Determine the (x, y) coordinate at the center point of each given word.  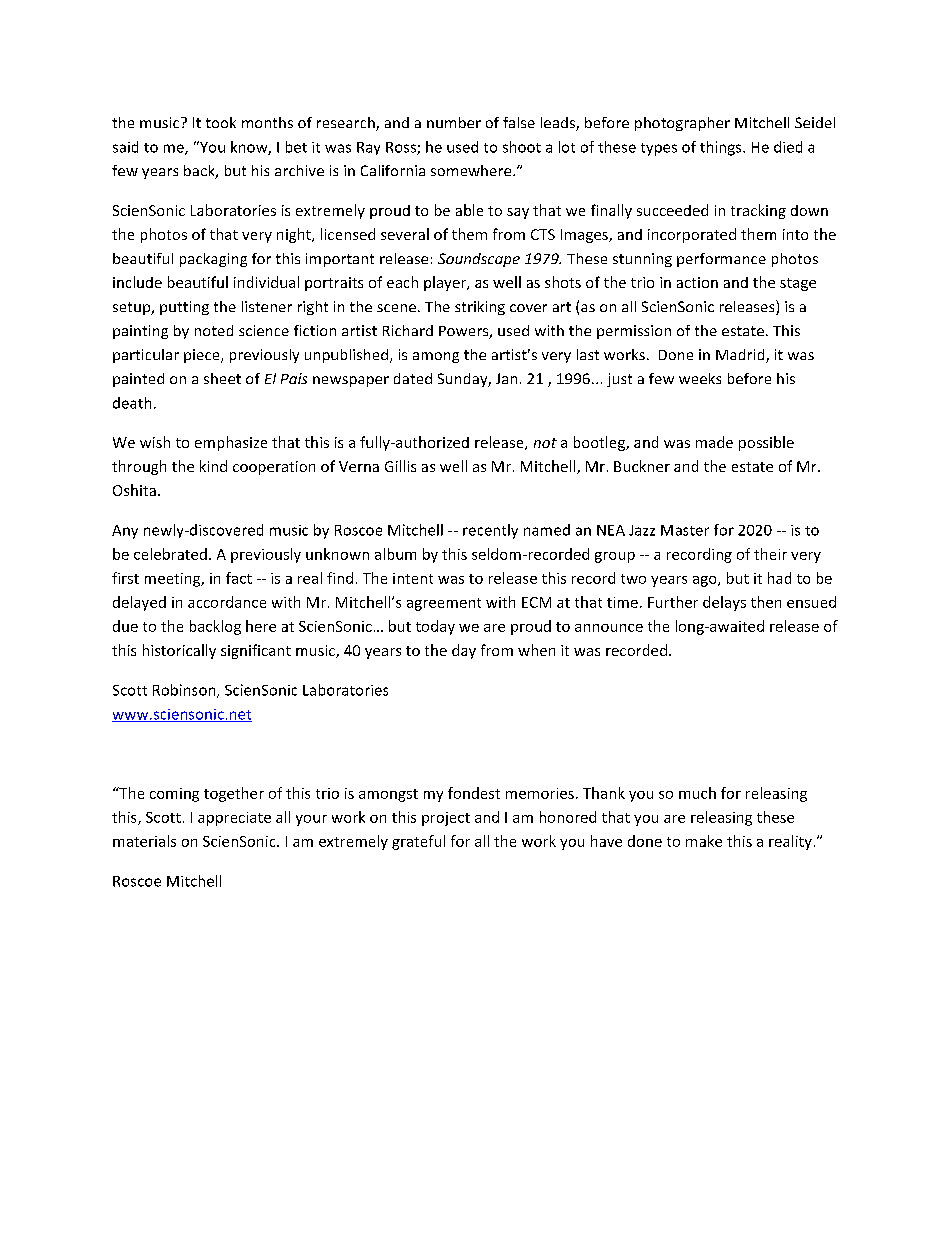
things (722, 148)
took (221, 122)
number (454, 122)
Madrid (741, 356)
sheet (222, 378)
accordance (227, 602)
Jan (506, 378)
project (446, 819)
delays (724, 603)
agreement (444, 604)
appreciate (234, 819)
